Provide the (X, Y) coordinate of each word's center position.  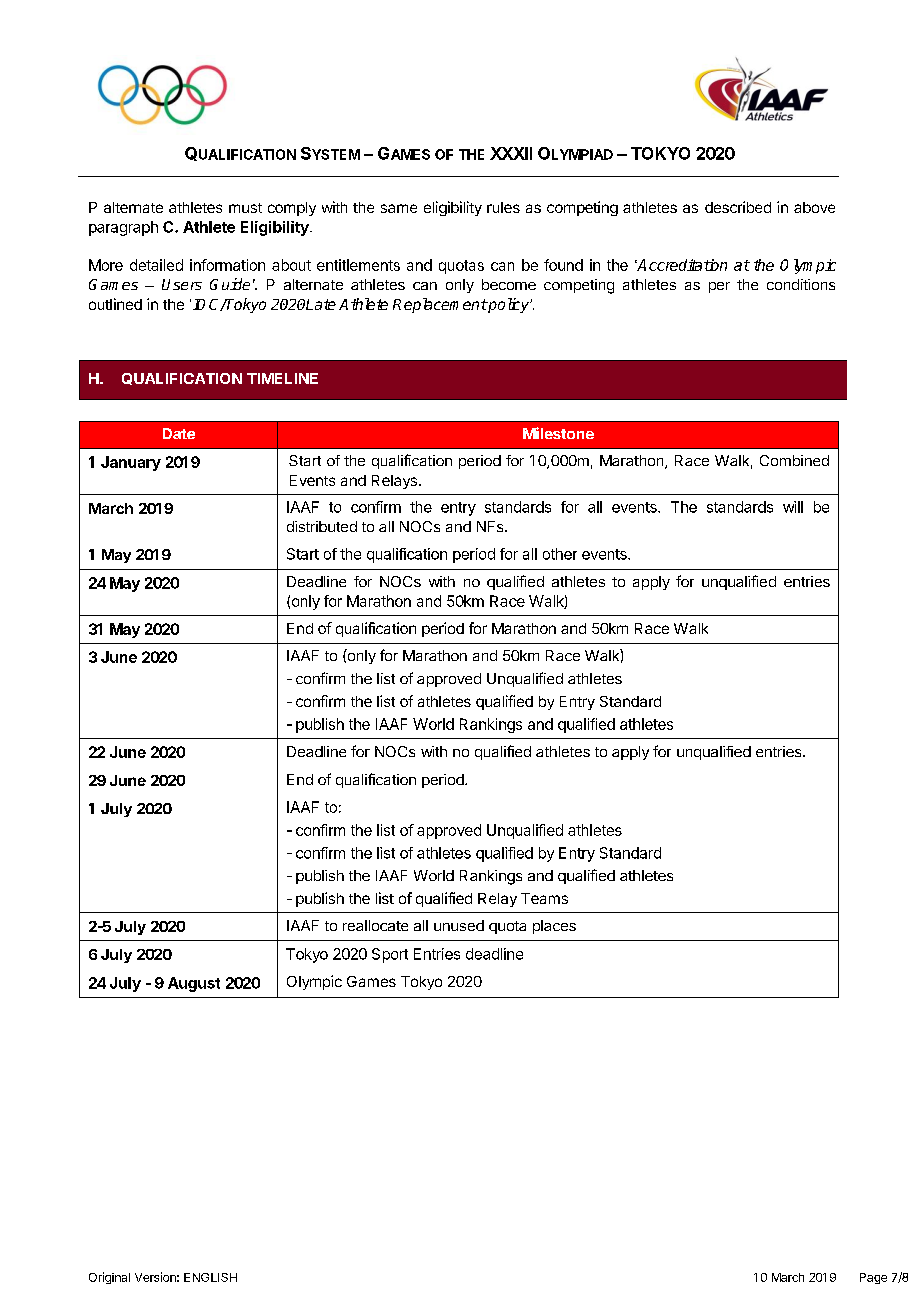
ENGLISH (210, 1277)
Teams (544, 898)
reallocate (375, 925)
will (793, 507)
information (227, 265)
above (814, 207)
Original (109, 1278)
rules (503, 207)
